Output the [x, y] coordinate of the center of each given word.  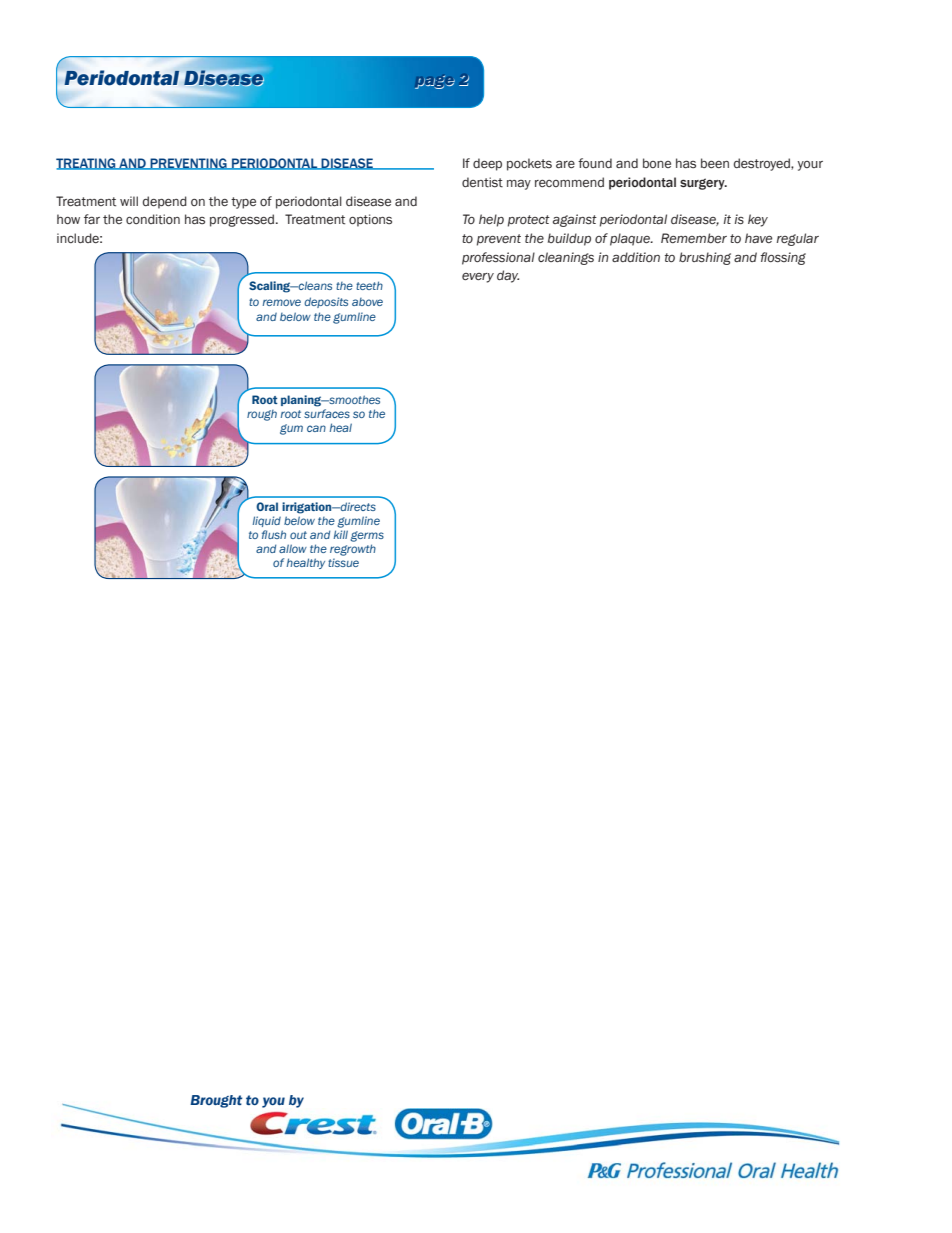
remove [282, 302]
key [758, 220]
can [316, 428]
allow [293, 548]
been [715, 163]
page [435, 82]
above [367, 302]
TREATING [87, 164]
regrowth [353, 550]
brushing [705, 258]
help [491, 220]
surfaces [327, 413]
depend [164, 202]
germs [367, 536]
